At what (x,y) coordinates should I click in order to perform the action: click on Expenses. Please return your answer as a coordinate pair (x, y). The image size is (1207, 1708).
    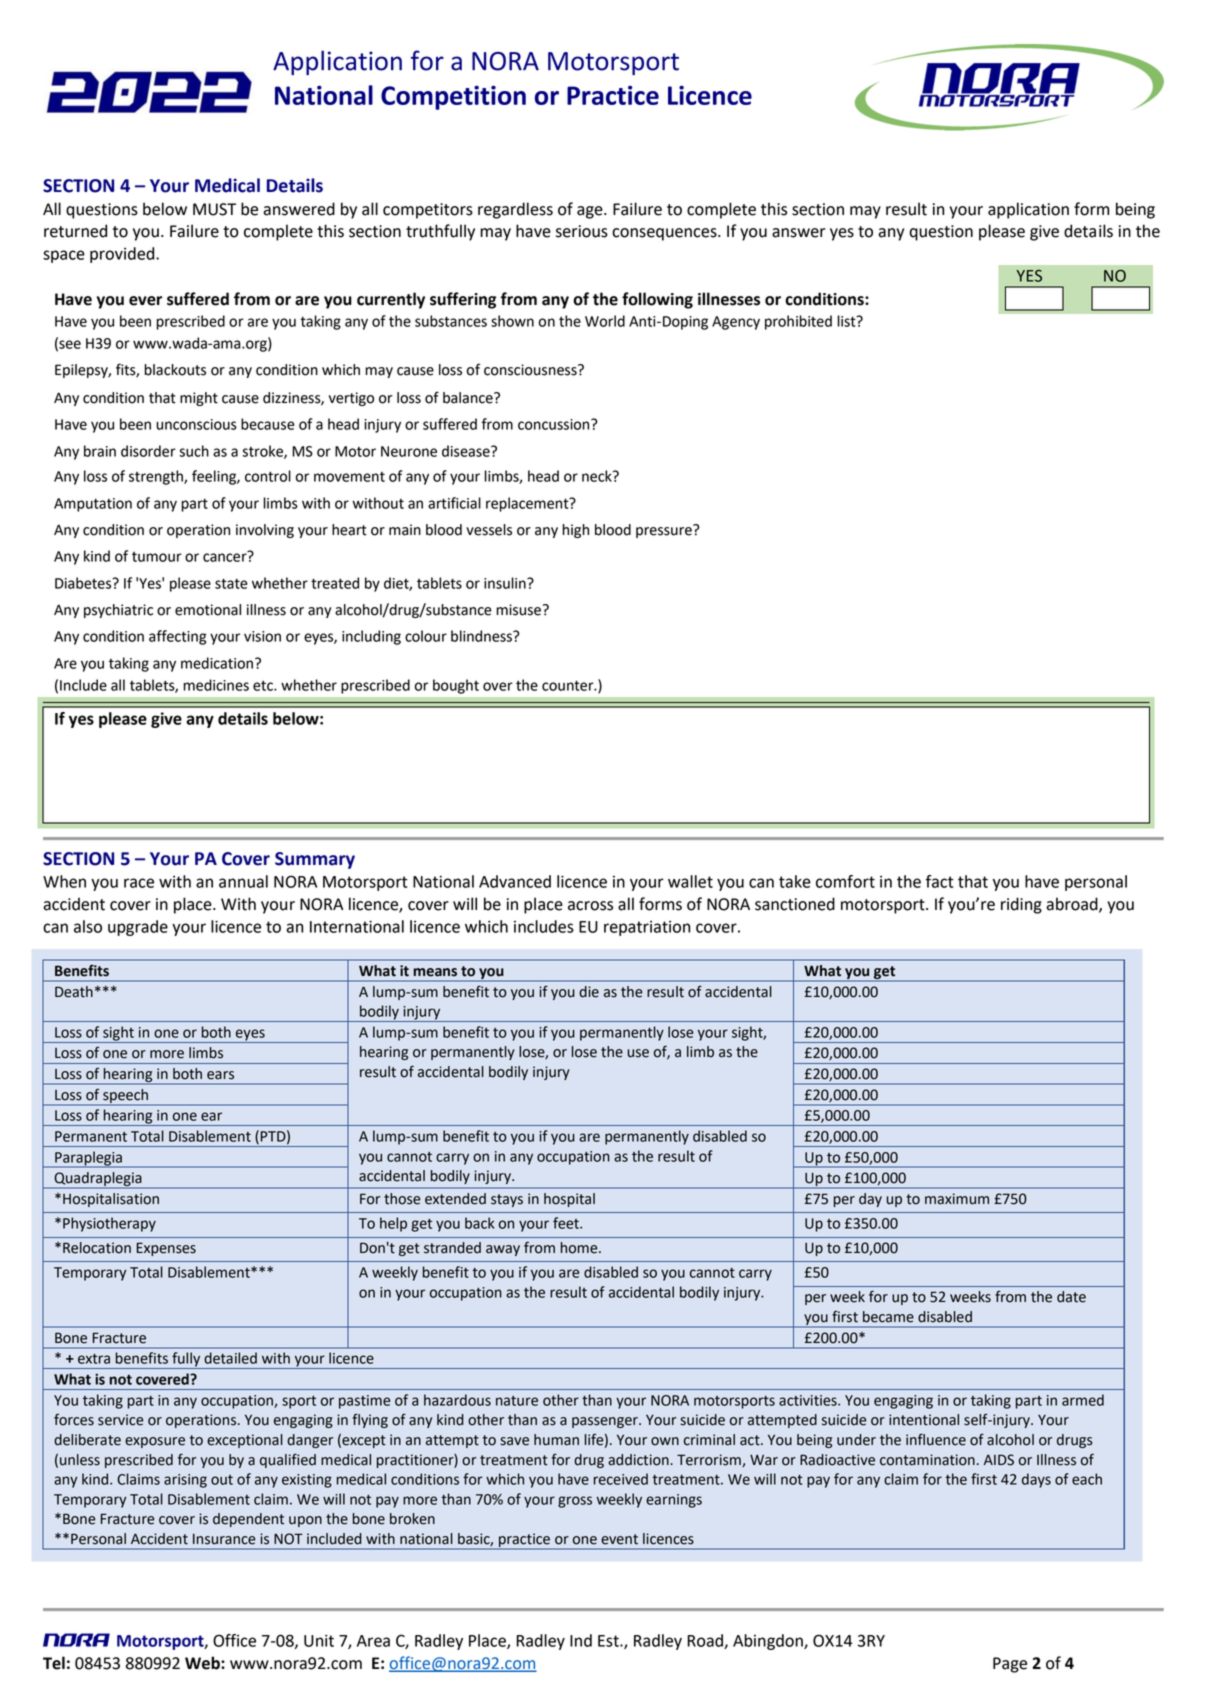
    Looking at the image, I should click on (166, 1249).
